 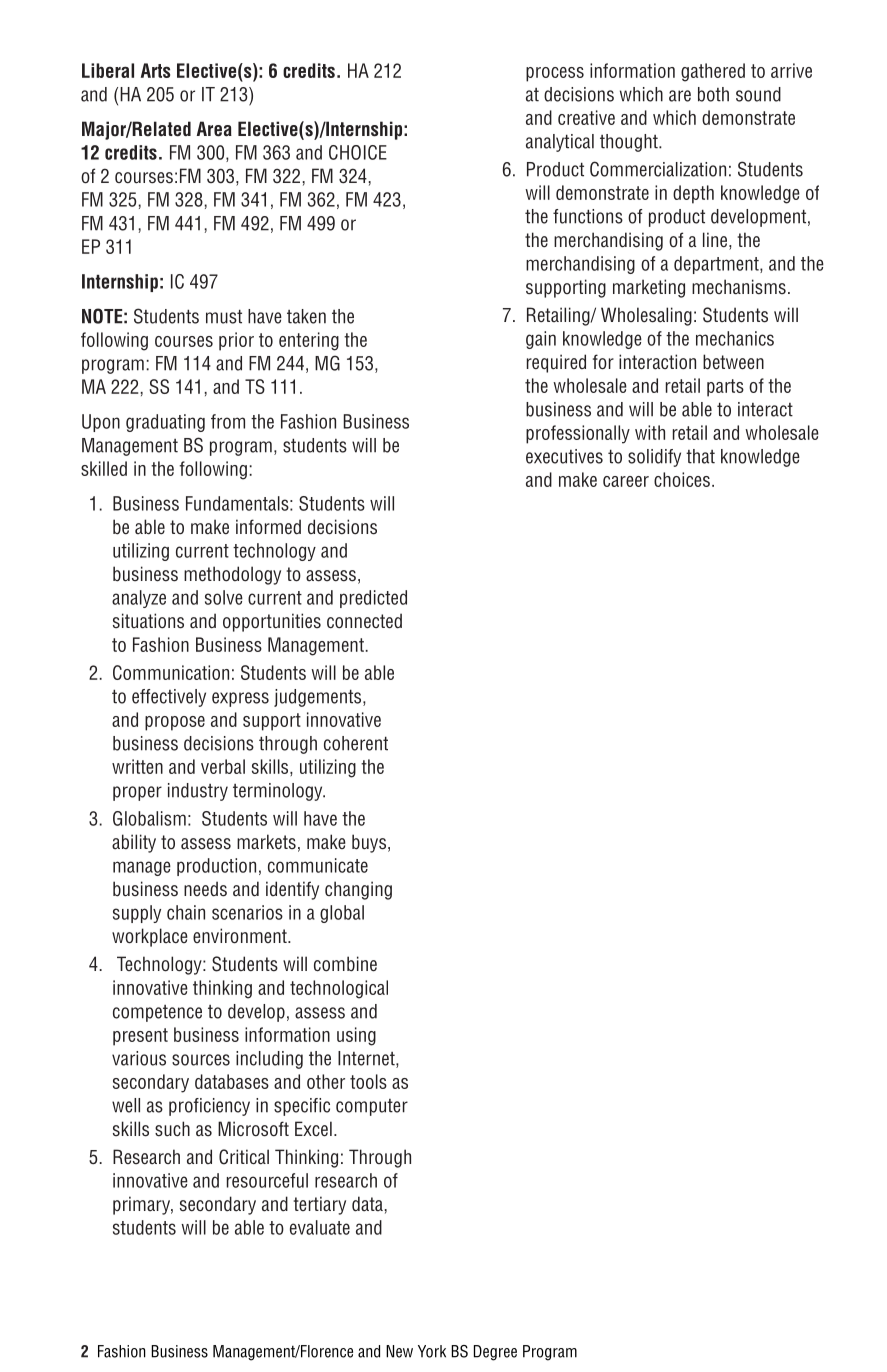 I want to click on evaluate, so click(x=320, y=1227).
